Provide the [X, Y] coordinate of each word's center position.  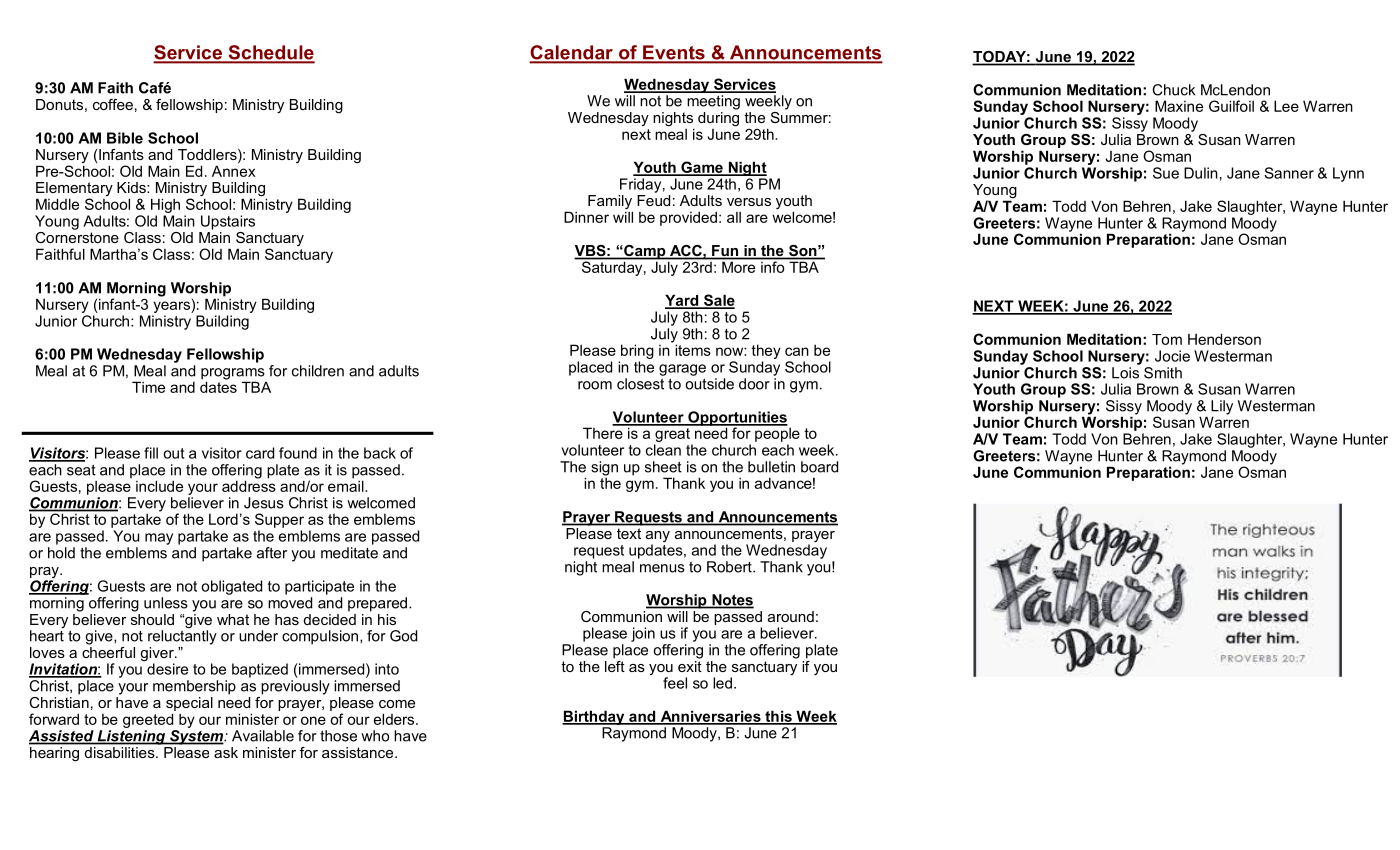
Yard [683, 301]
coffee [113, 104]
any [658, 538]
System [197, 736]
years [172, 307]
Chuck [1173, 90]
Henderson [1224, 339]
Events [674, 53]
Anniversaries [710, 717]
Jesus [264, 503]
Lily [1222, 408]
